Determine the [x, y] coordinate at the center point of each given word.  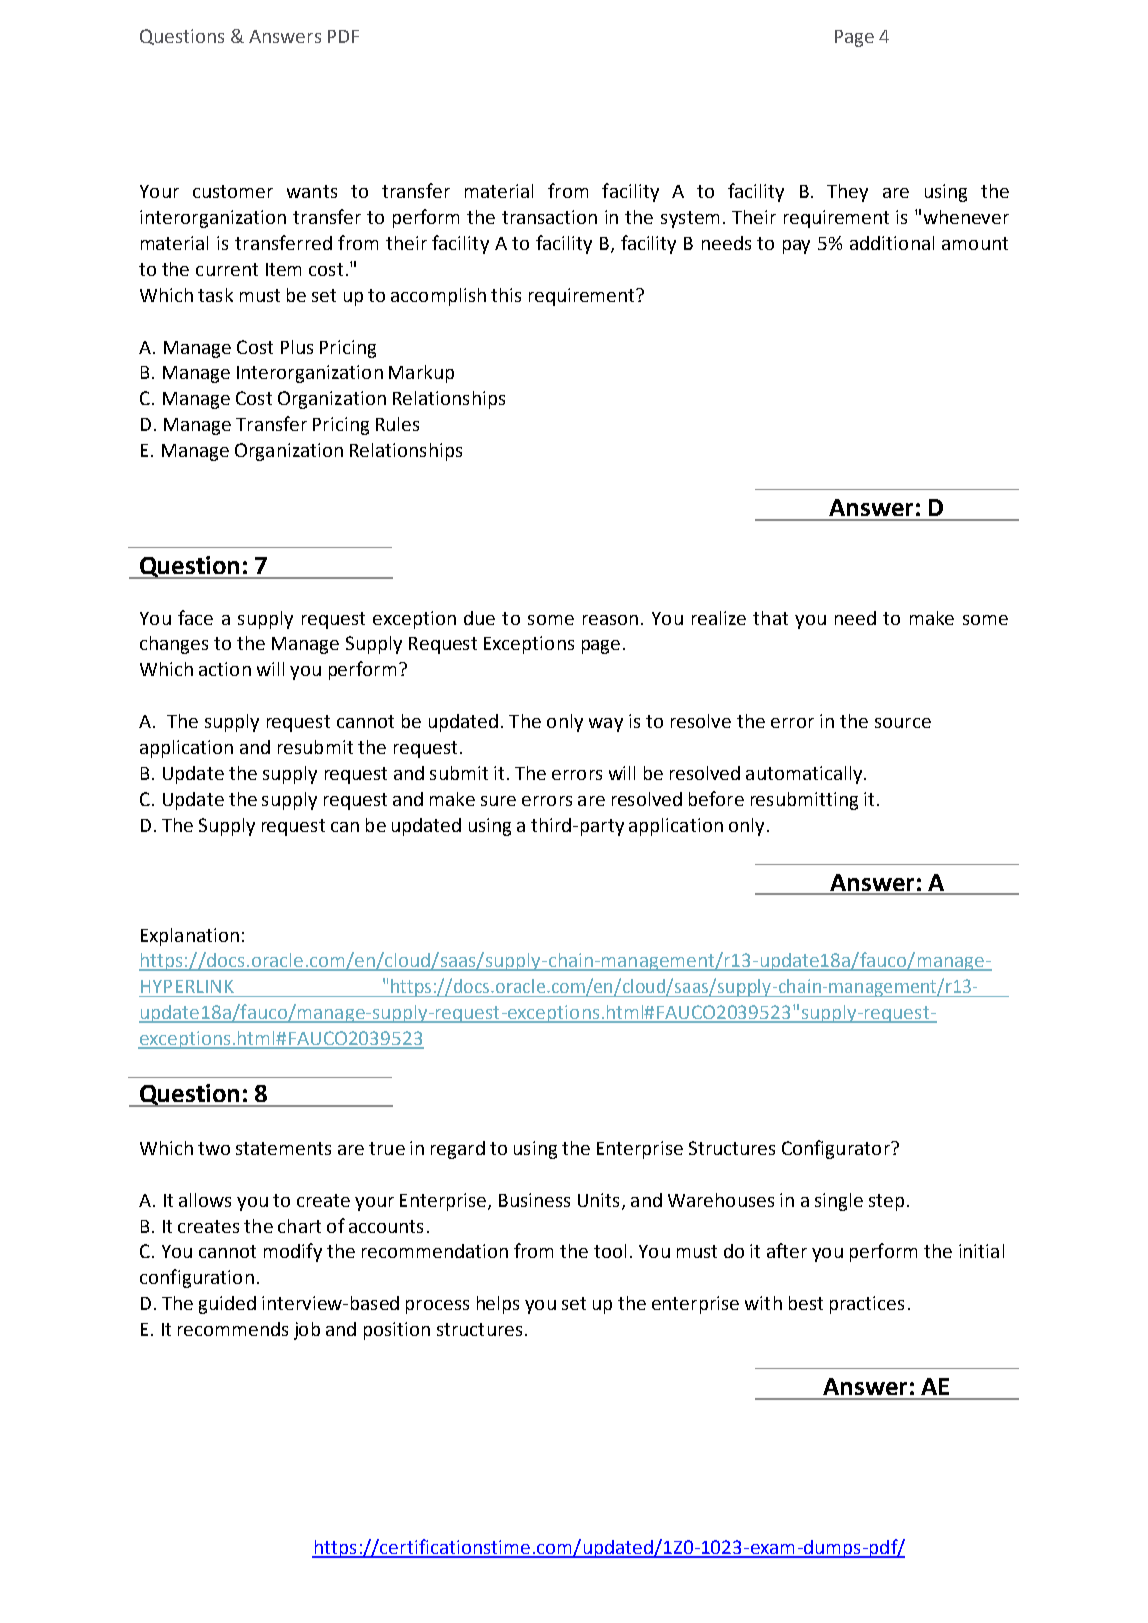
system [690, 219]
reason [610, 620]
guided [227, 1305]
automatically [805, 775]
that [770, 618]
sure [498, 801]
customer [233, 191]
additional [892, 243]
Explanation [190, 937]
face [195, 617]
